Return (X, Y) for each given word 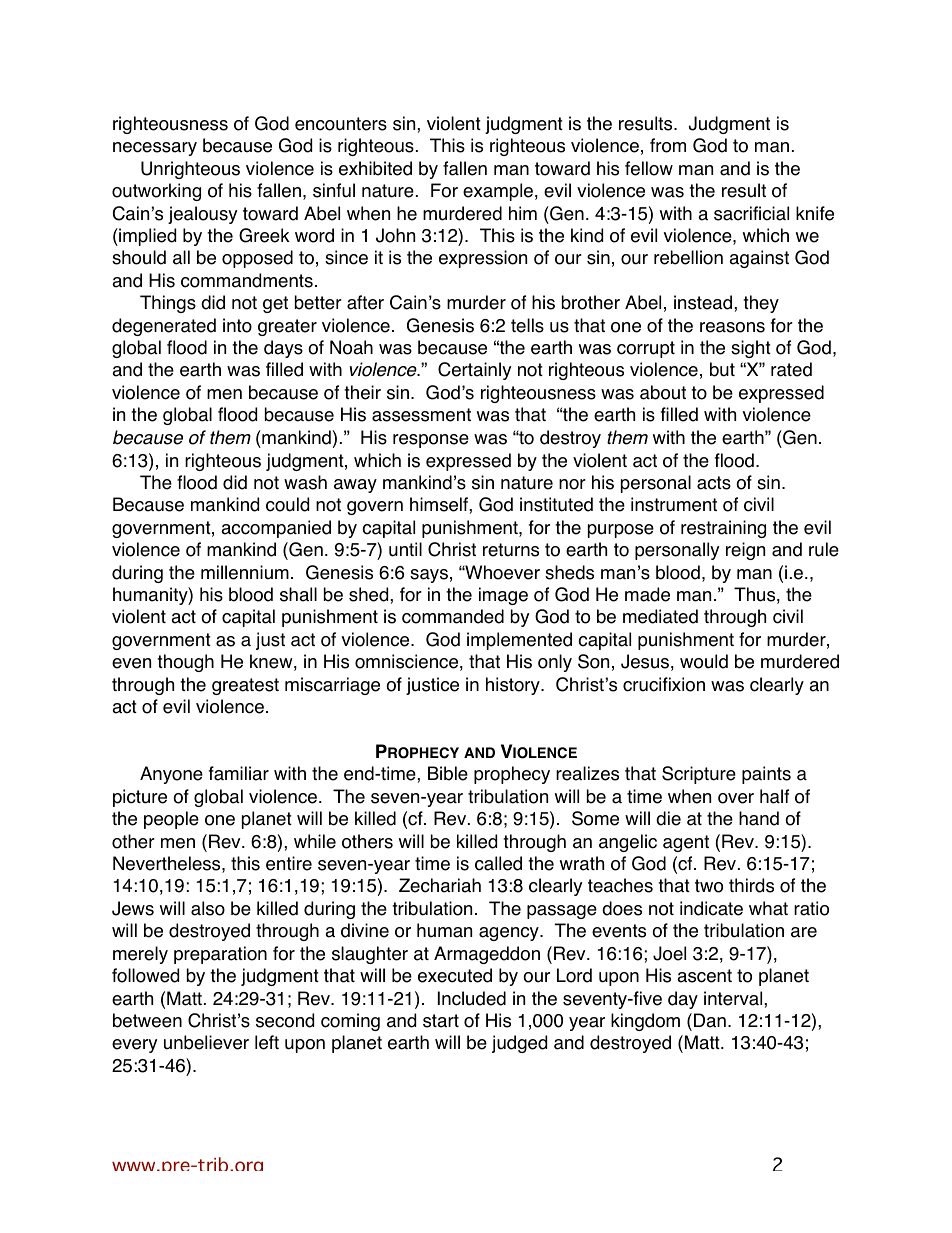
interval (734, 998)
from (668, 145)
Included (472, 998)
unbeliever (206, 1042)
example (498, 192)
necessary (155, 149)
